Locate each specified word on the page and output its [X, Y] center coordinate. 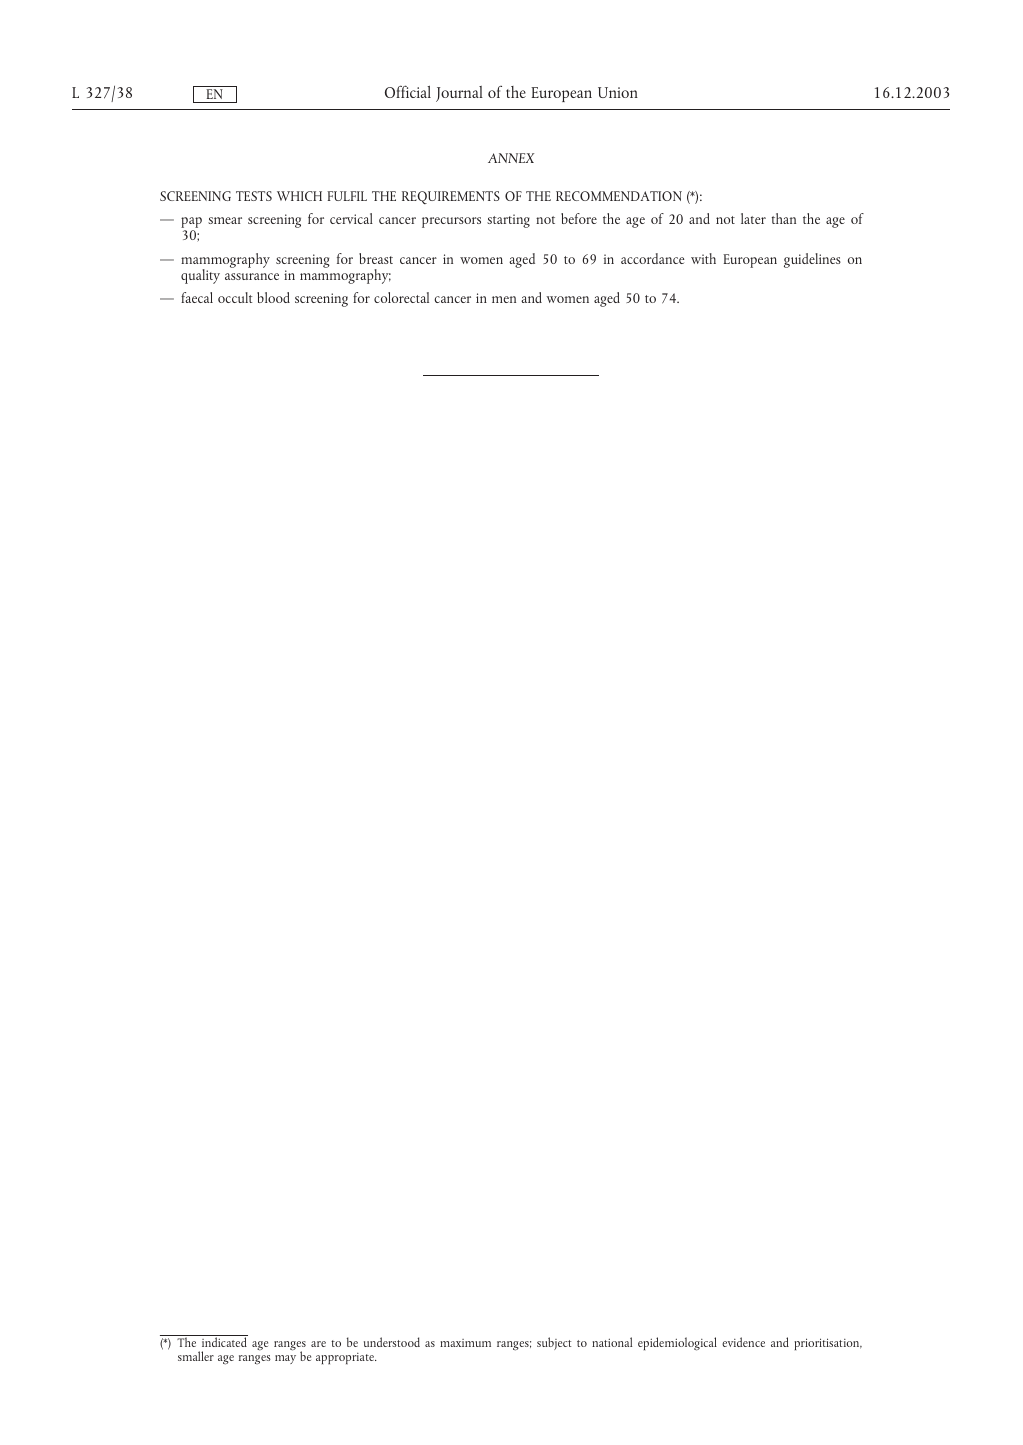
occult [235, 297]
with [703, 258]
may [285, 1359]
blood [273, 297]
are [318, 1344]
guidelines [812, 260]
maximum [465, 1343]
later [753, 218]
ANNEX [511, 158]
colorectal [401, 297]
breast [376, 258]
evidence [743, 1342]
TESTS [254, 196]
